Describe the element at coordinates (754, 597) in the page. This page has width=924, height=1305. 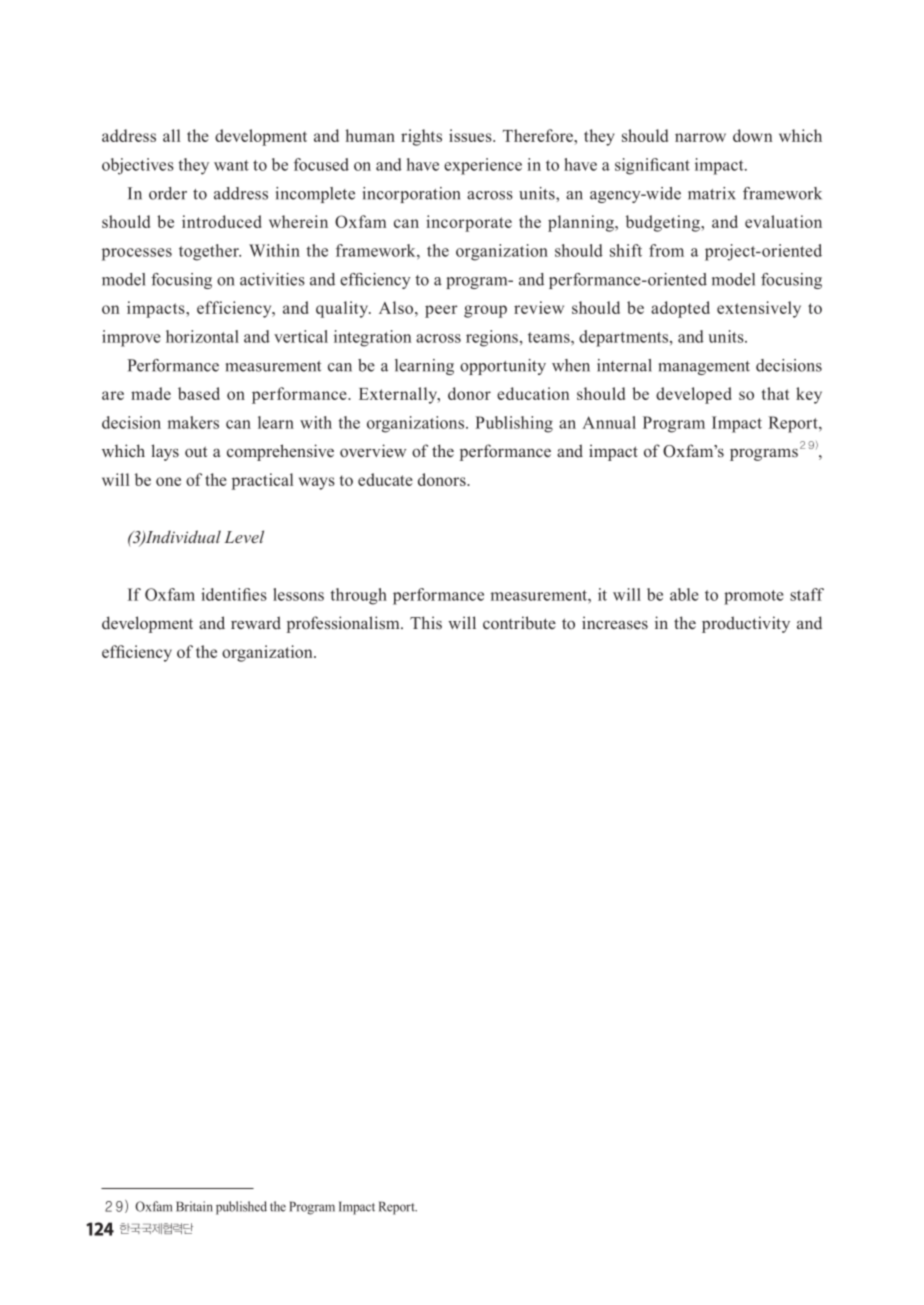
I see `promote` at that location.
